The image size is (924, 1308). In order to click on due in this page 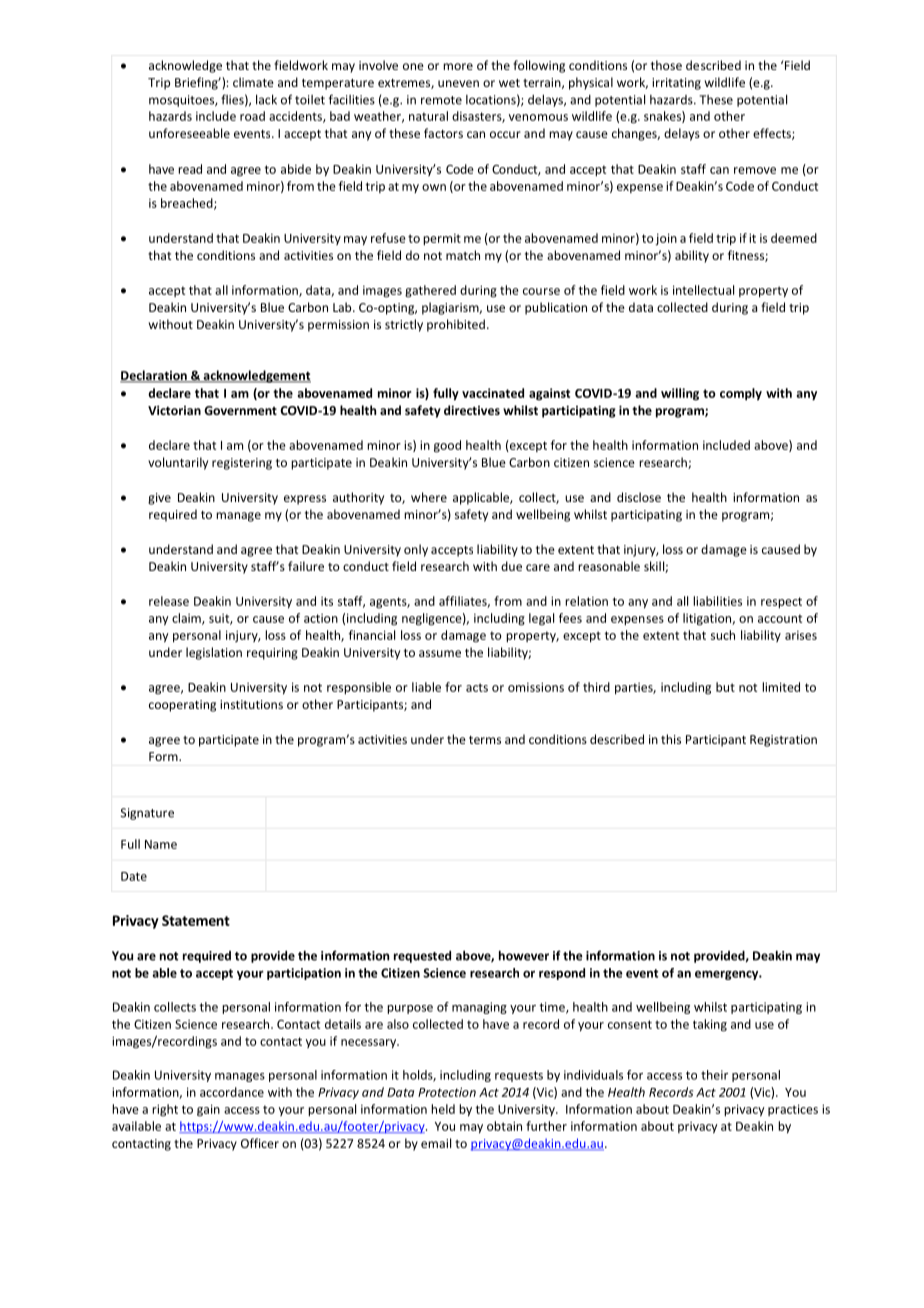, I will do `click(511, 566)`.
